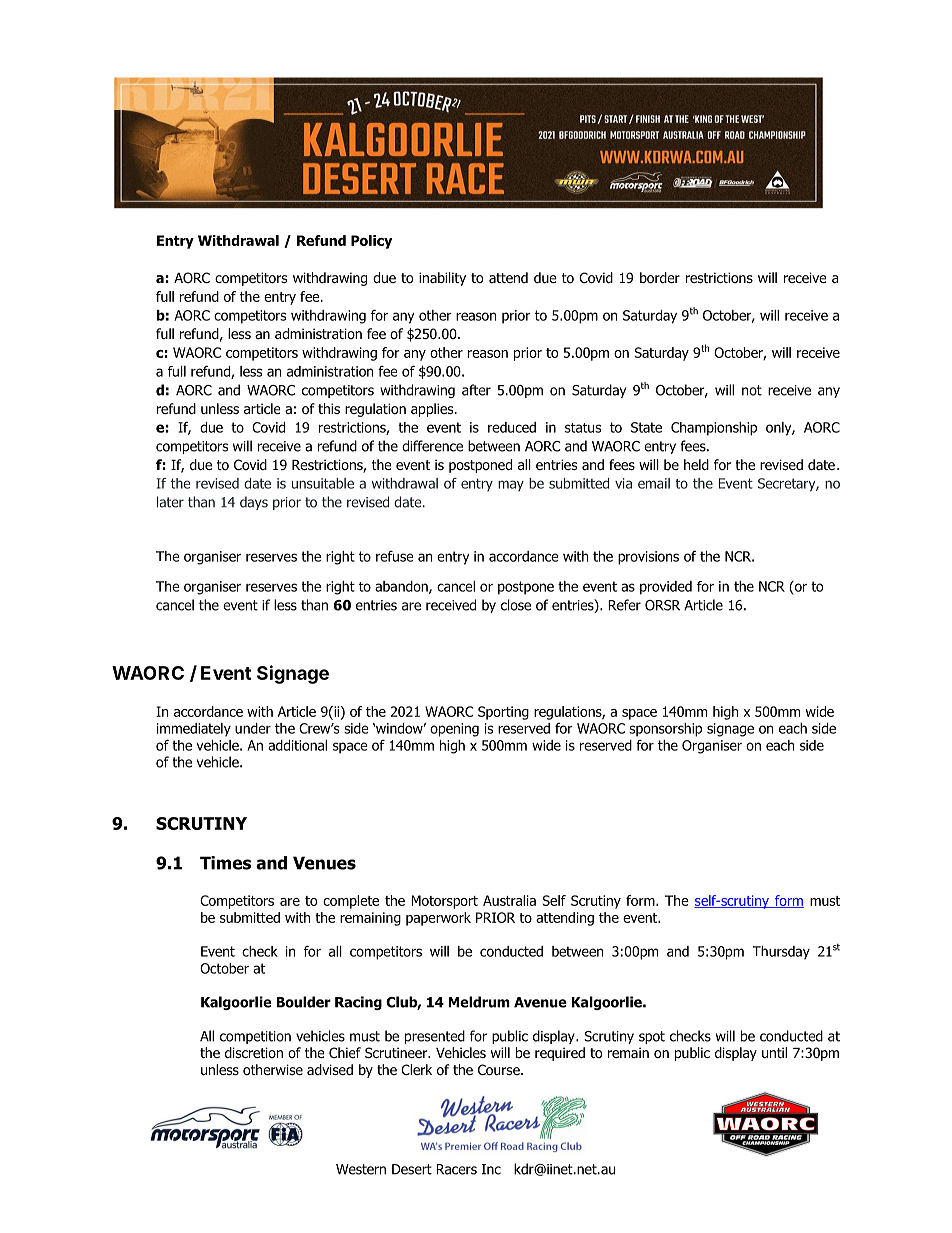 The image size is (952, 1233). Describe the element at coordinates (511, 485) in the screenshot. I see `may` at that location.
